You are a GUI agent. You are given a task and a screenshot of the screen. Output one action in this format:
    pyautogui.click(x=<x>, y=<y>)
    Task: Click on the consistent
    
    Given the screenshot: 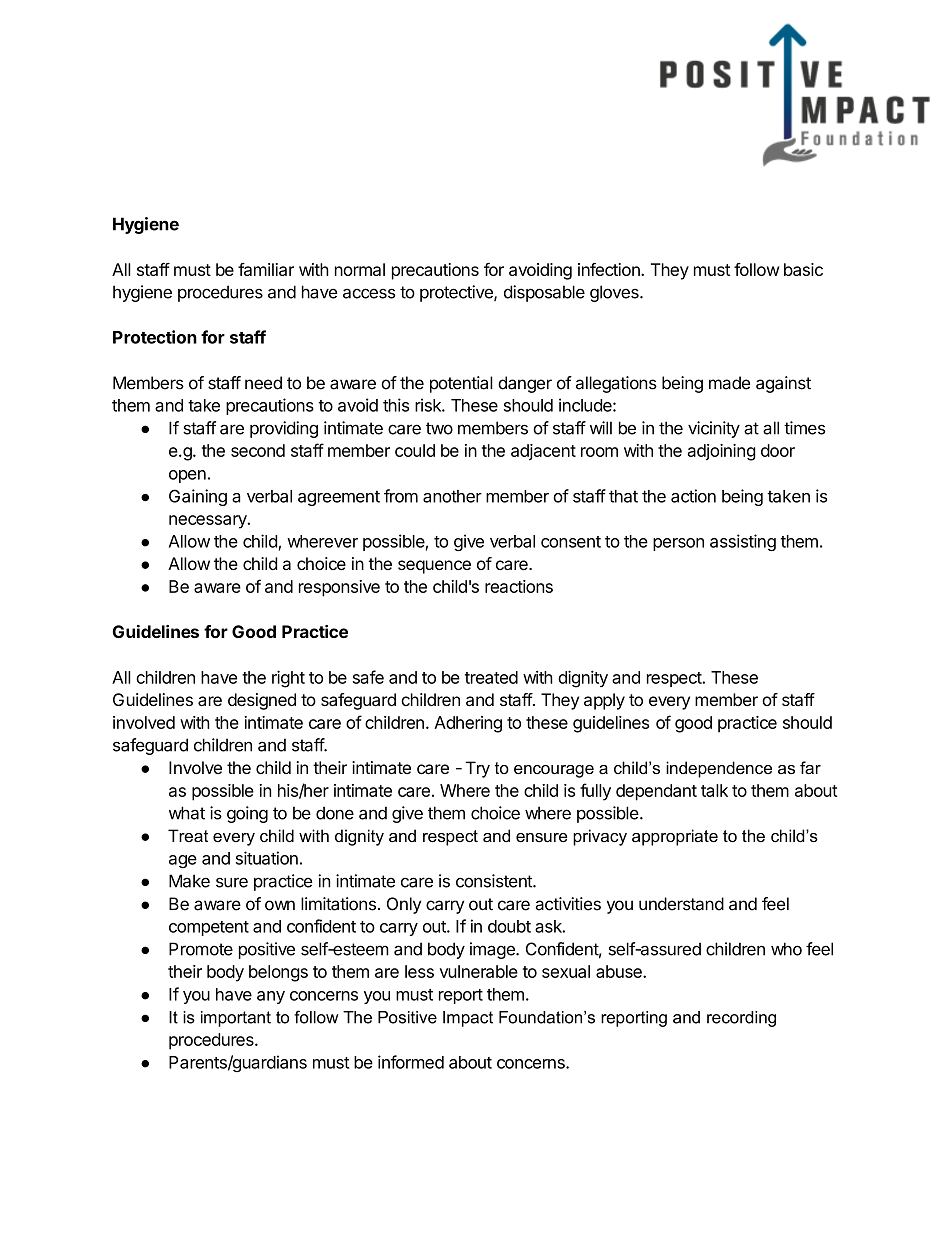 What is the action you would take?
    pyautogui.click(x=495, y=881)
